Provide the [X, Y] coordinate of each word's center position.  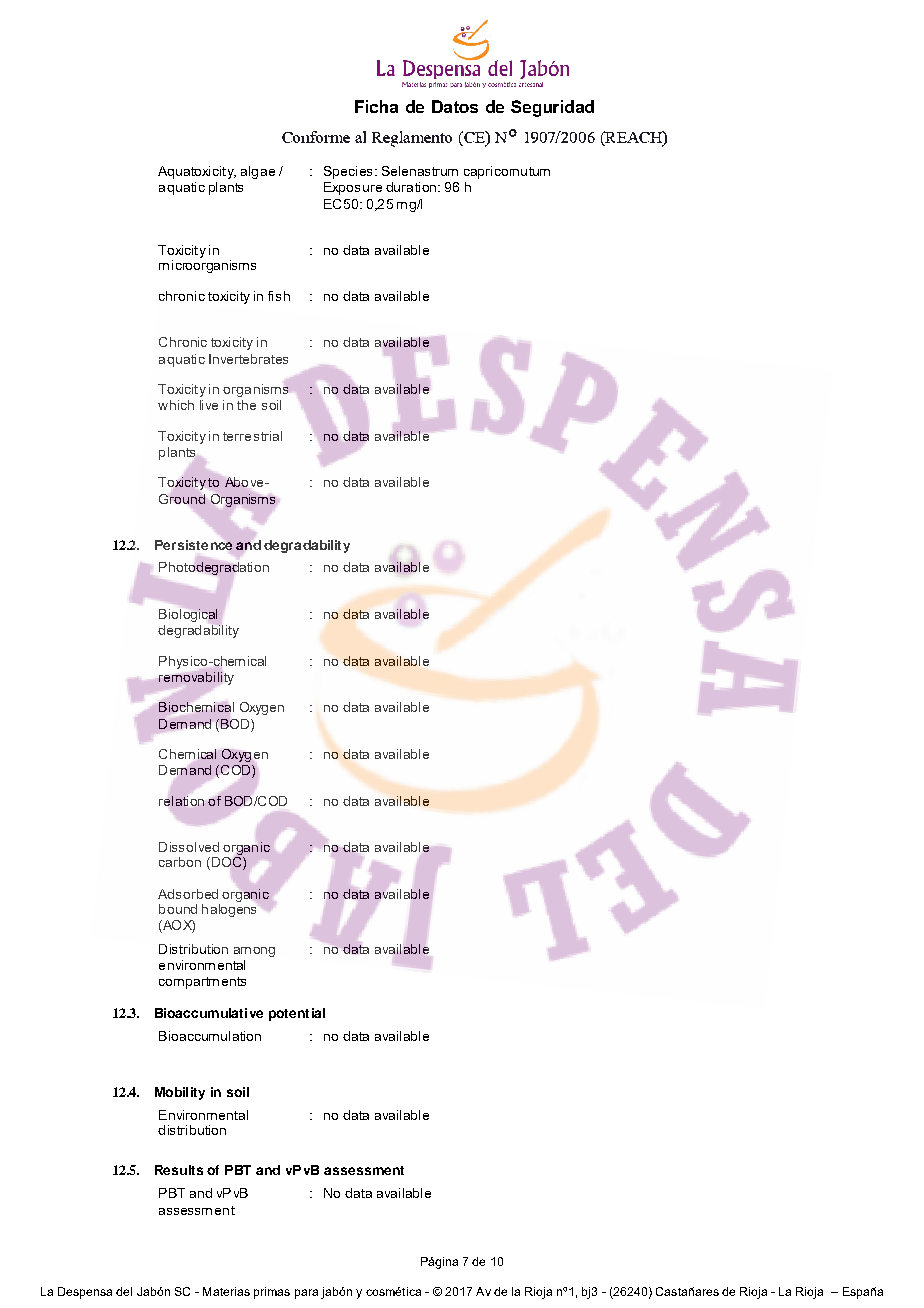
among [254, 952]
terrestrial [252, 436]
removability [196, 678]
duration [411, 187]
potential [297, 1014]
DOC [226, 863]
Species [348, 172]
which [176, 405]
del [124, 1291]
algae [258, 172]
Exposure [353, 188]
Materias [226, 1291]
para [306, 1294]
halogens [229, 910]
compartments [202, 983]
